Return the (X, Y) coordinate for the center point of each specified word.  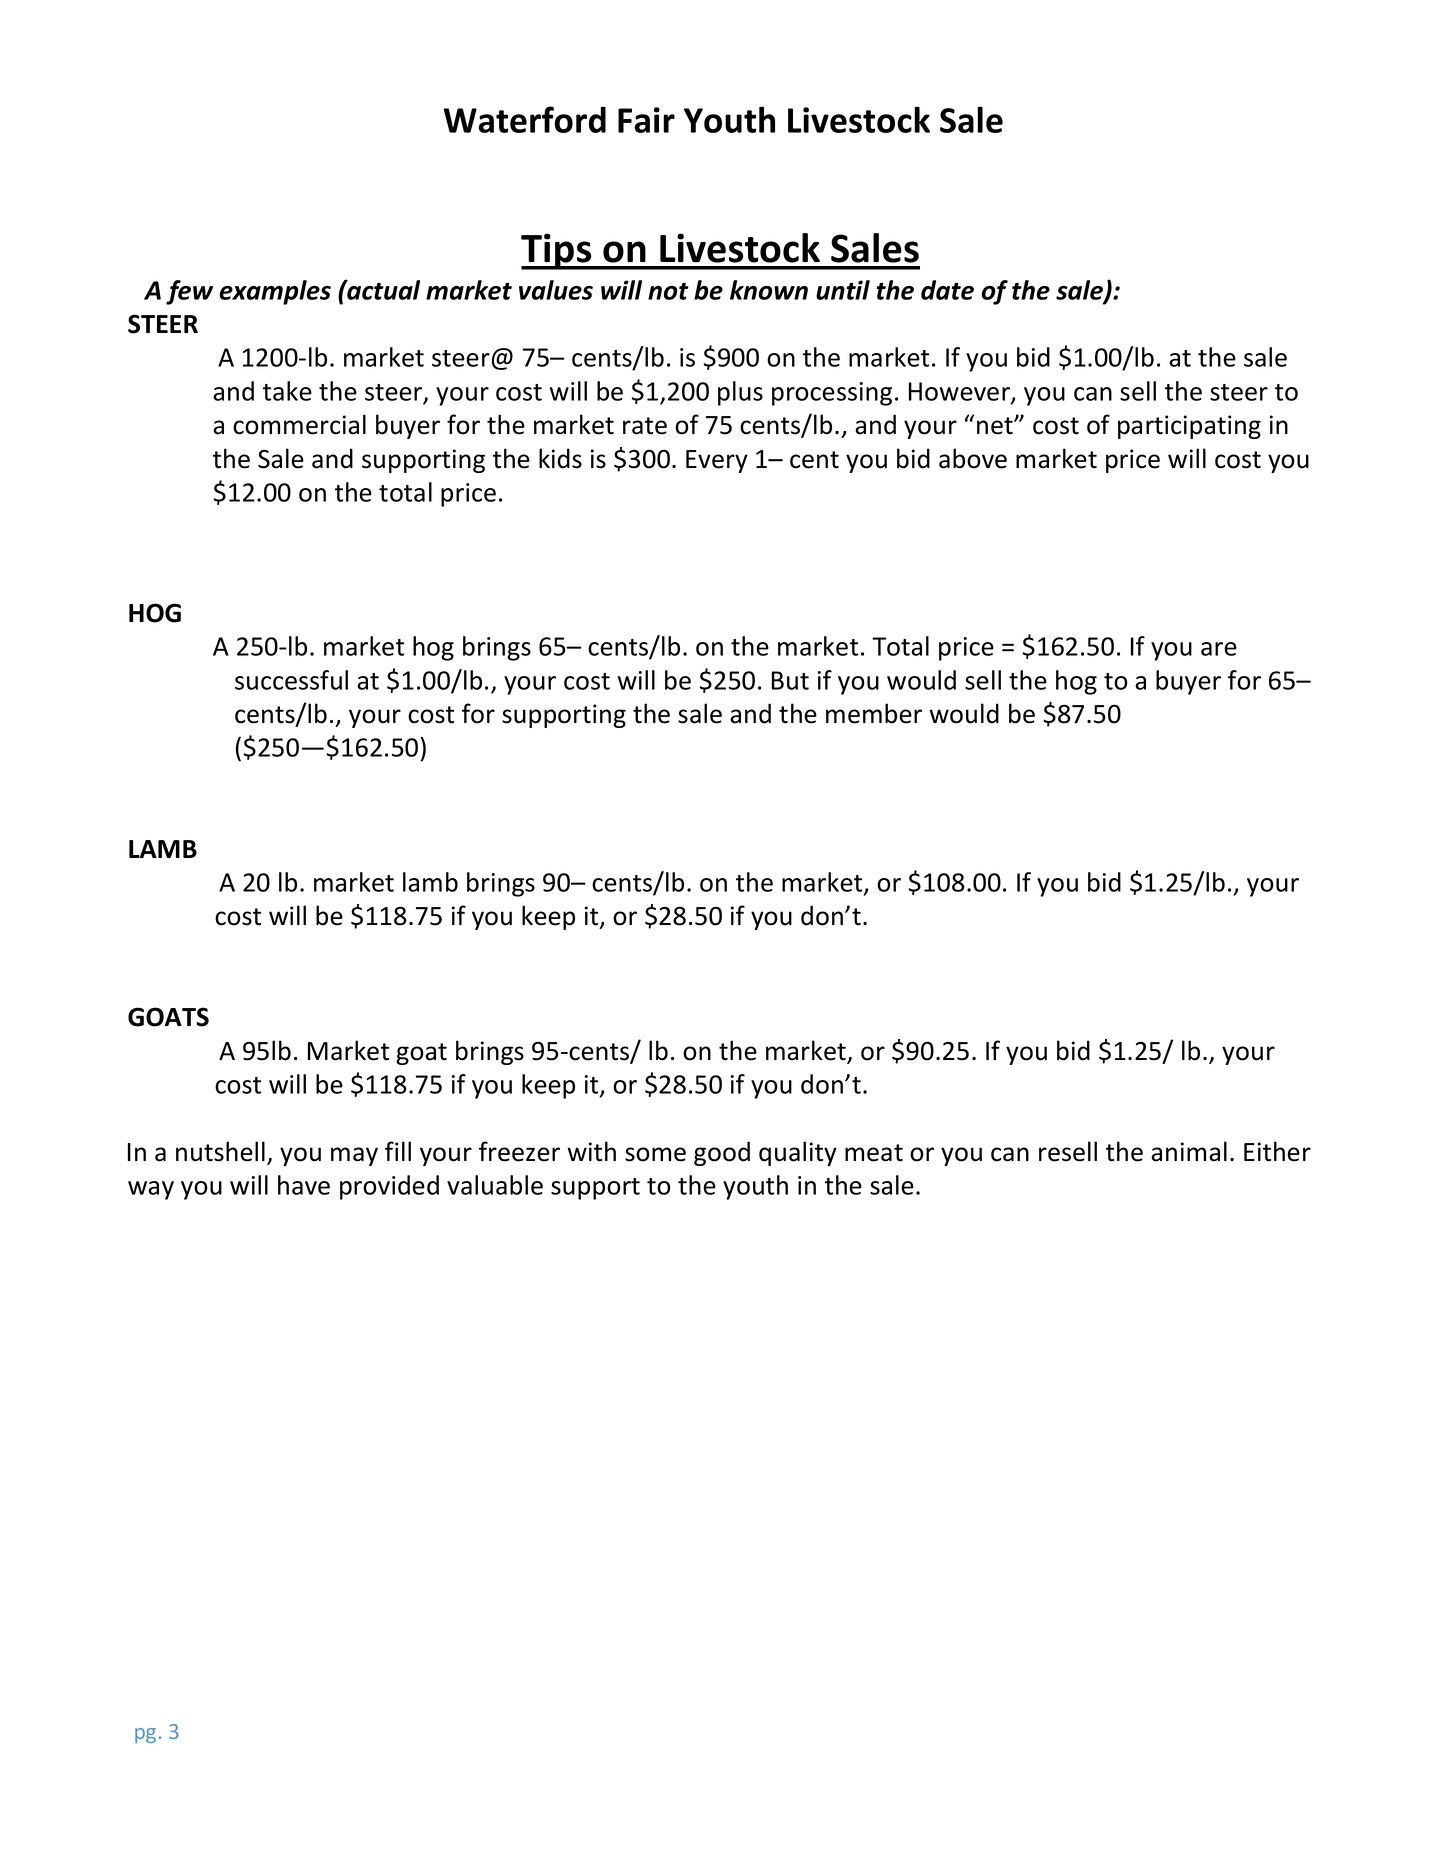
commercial (299, 424)
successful (291, 680)
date (947, 290)
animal (1189, 1151)
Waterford (525, 119)
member (874, 713)
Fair (646, 120)
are (1219, 649)
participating (1189, 427)
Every (717, 461)
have (304, 1185)
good (722, 1153)
